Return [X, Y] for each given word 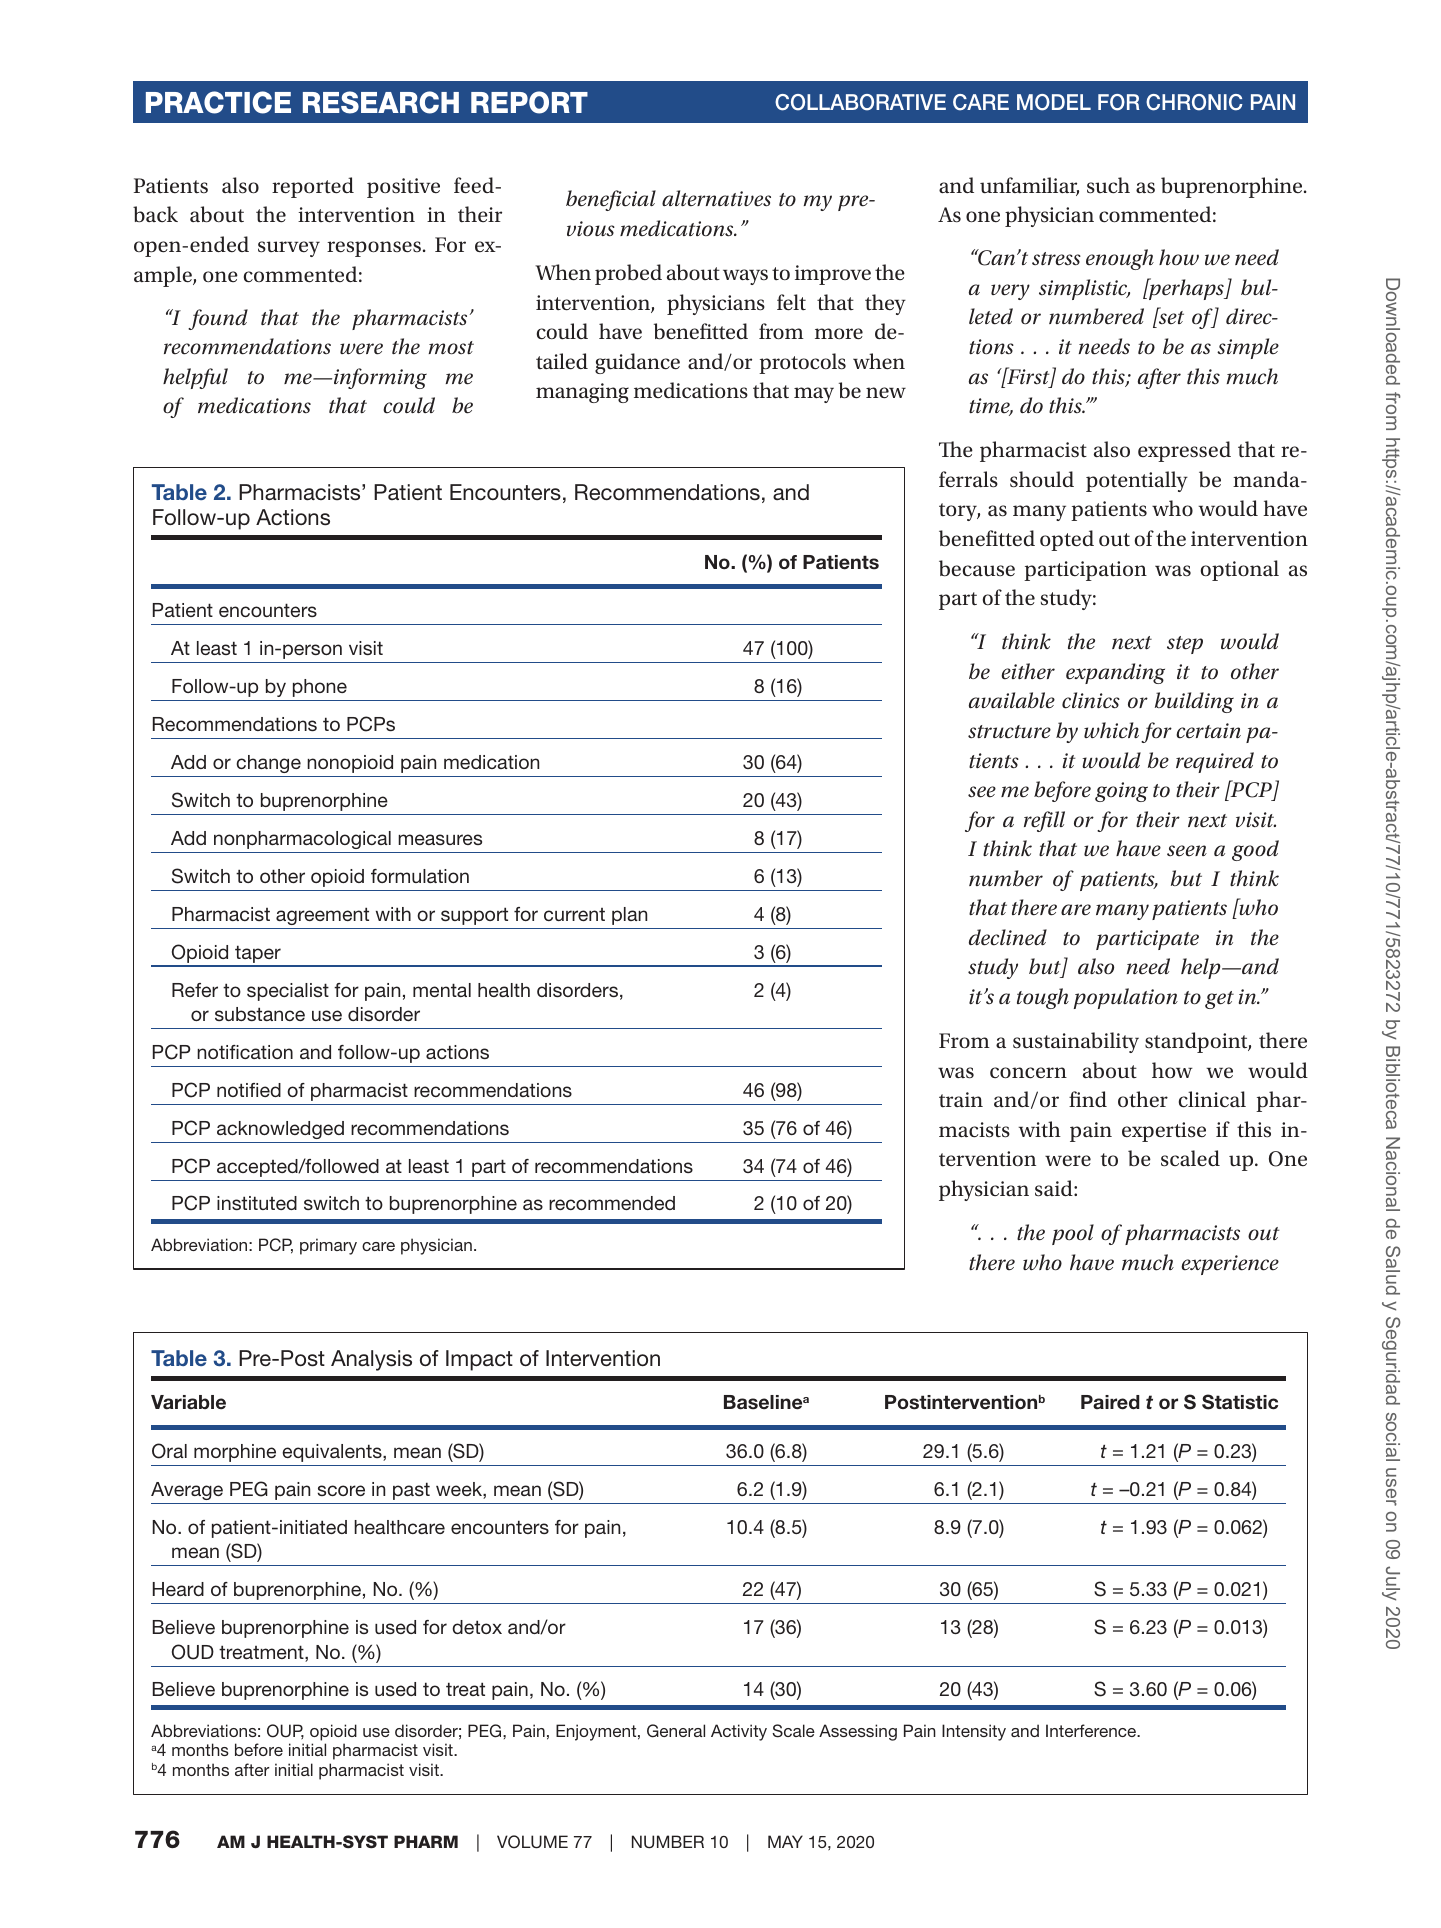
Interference [1092, 1730]
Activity [739, 1732]
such [1108, 185]
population [1126, 998]
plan [629, 916]
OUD [193, 1652]
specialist [288, 992]
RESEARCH [381, 102]
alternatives [716, 198]
